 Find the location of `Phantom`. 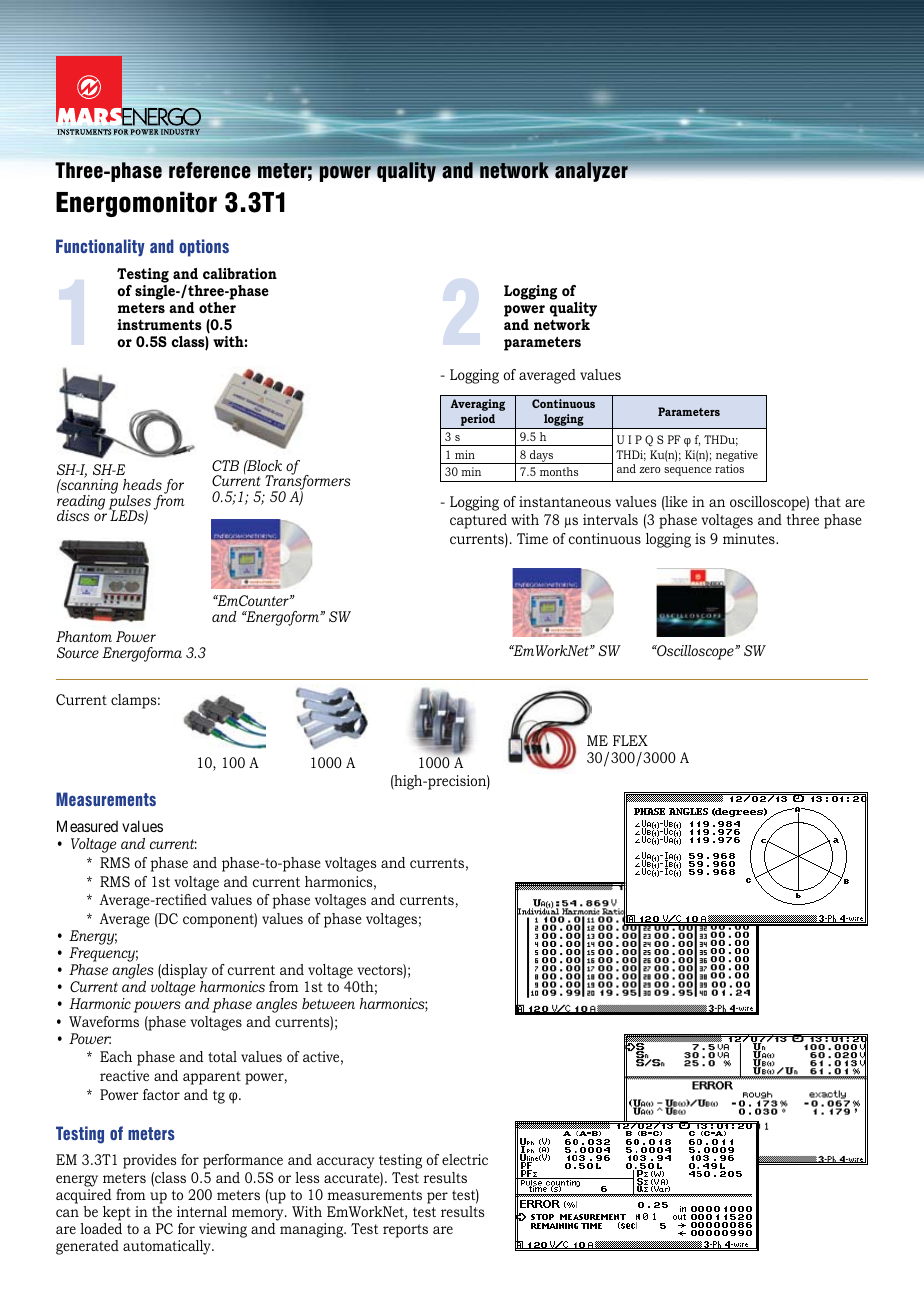

Phantom is located at coordinates (84, 636).
